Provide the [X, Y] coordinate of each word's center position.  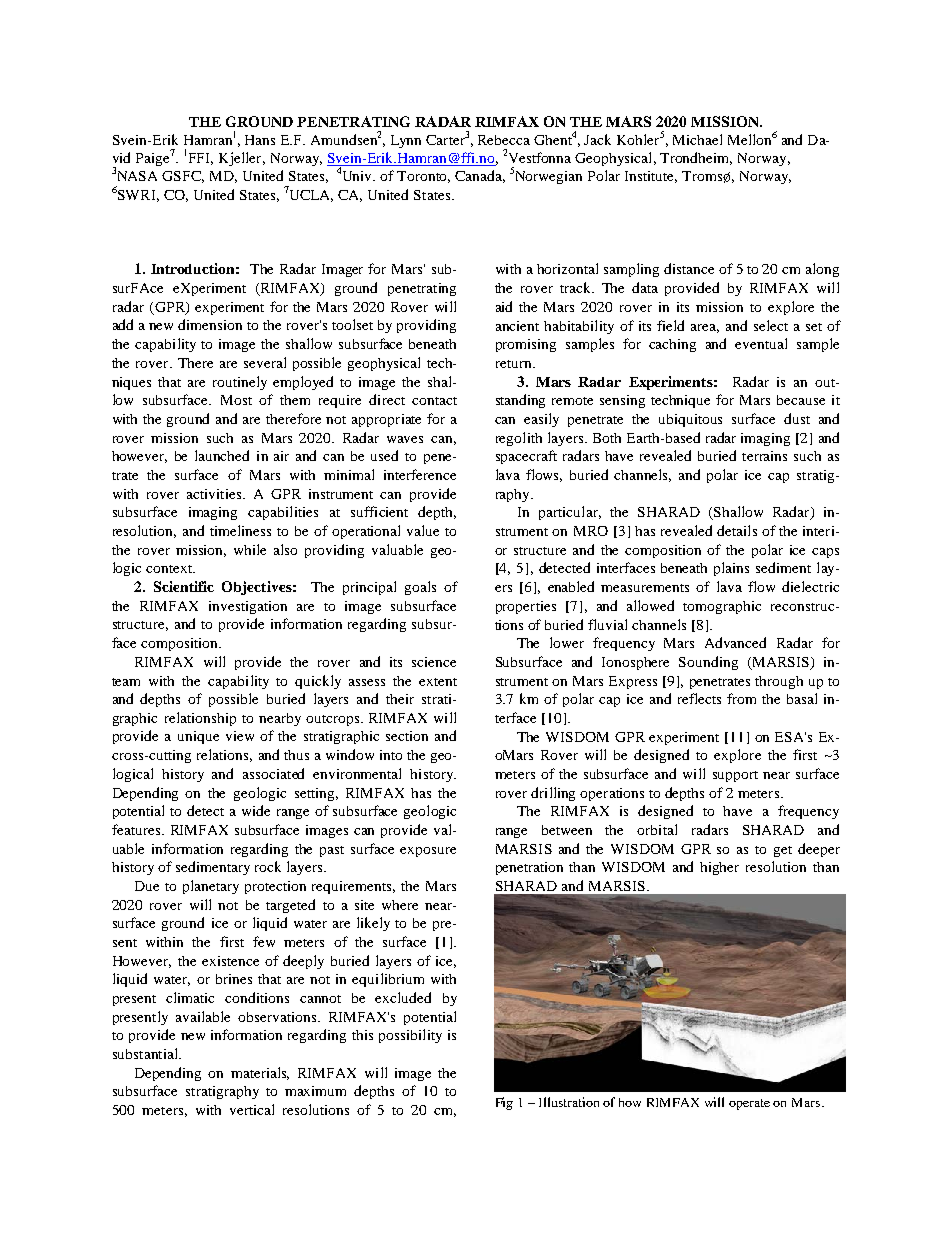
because [801, 400]
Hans [260, 140]
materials [260, 1073]
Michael [697, 139]
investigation [248, 607]
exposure [428, 852]
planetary [211, 887]
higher [719, 868]
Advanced [735, 642]
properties [526, 607]
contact [434, 401]
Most [236, 400]
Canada [480, 176]
